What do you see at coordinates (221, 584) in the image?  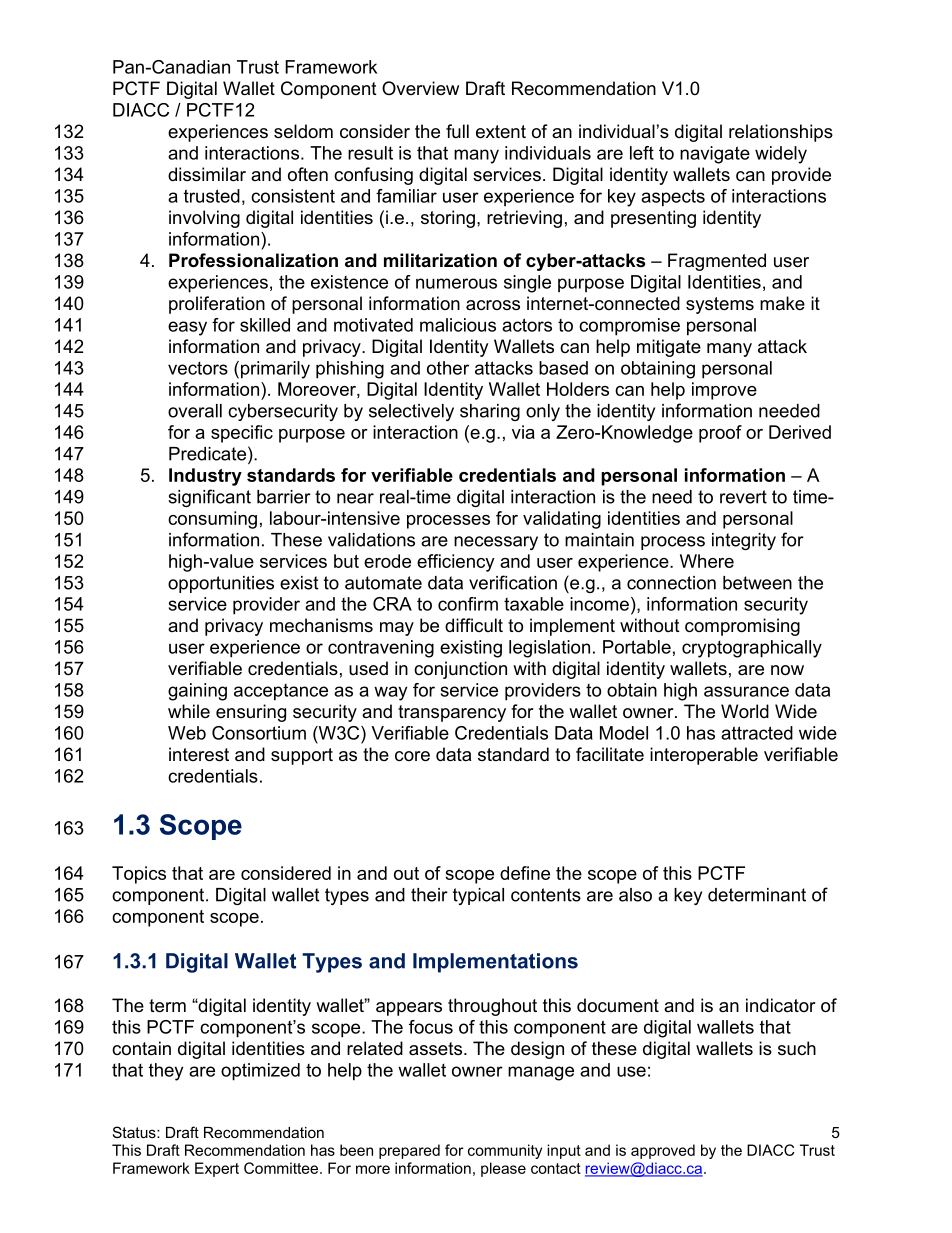 I see `opportunities` at bounding box center [221, 584].
